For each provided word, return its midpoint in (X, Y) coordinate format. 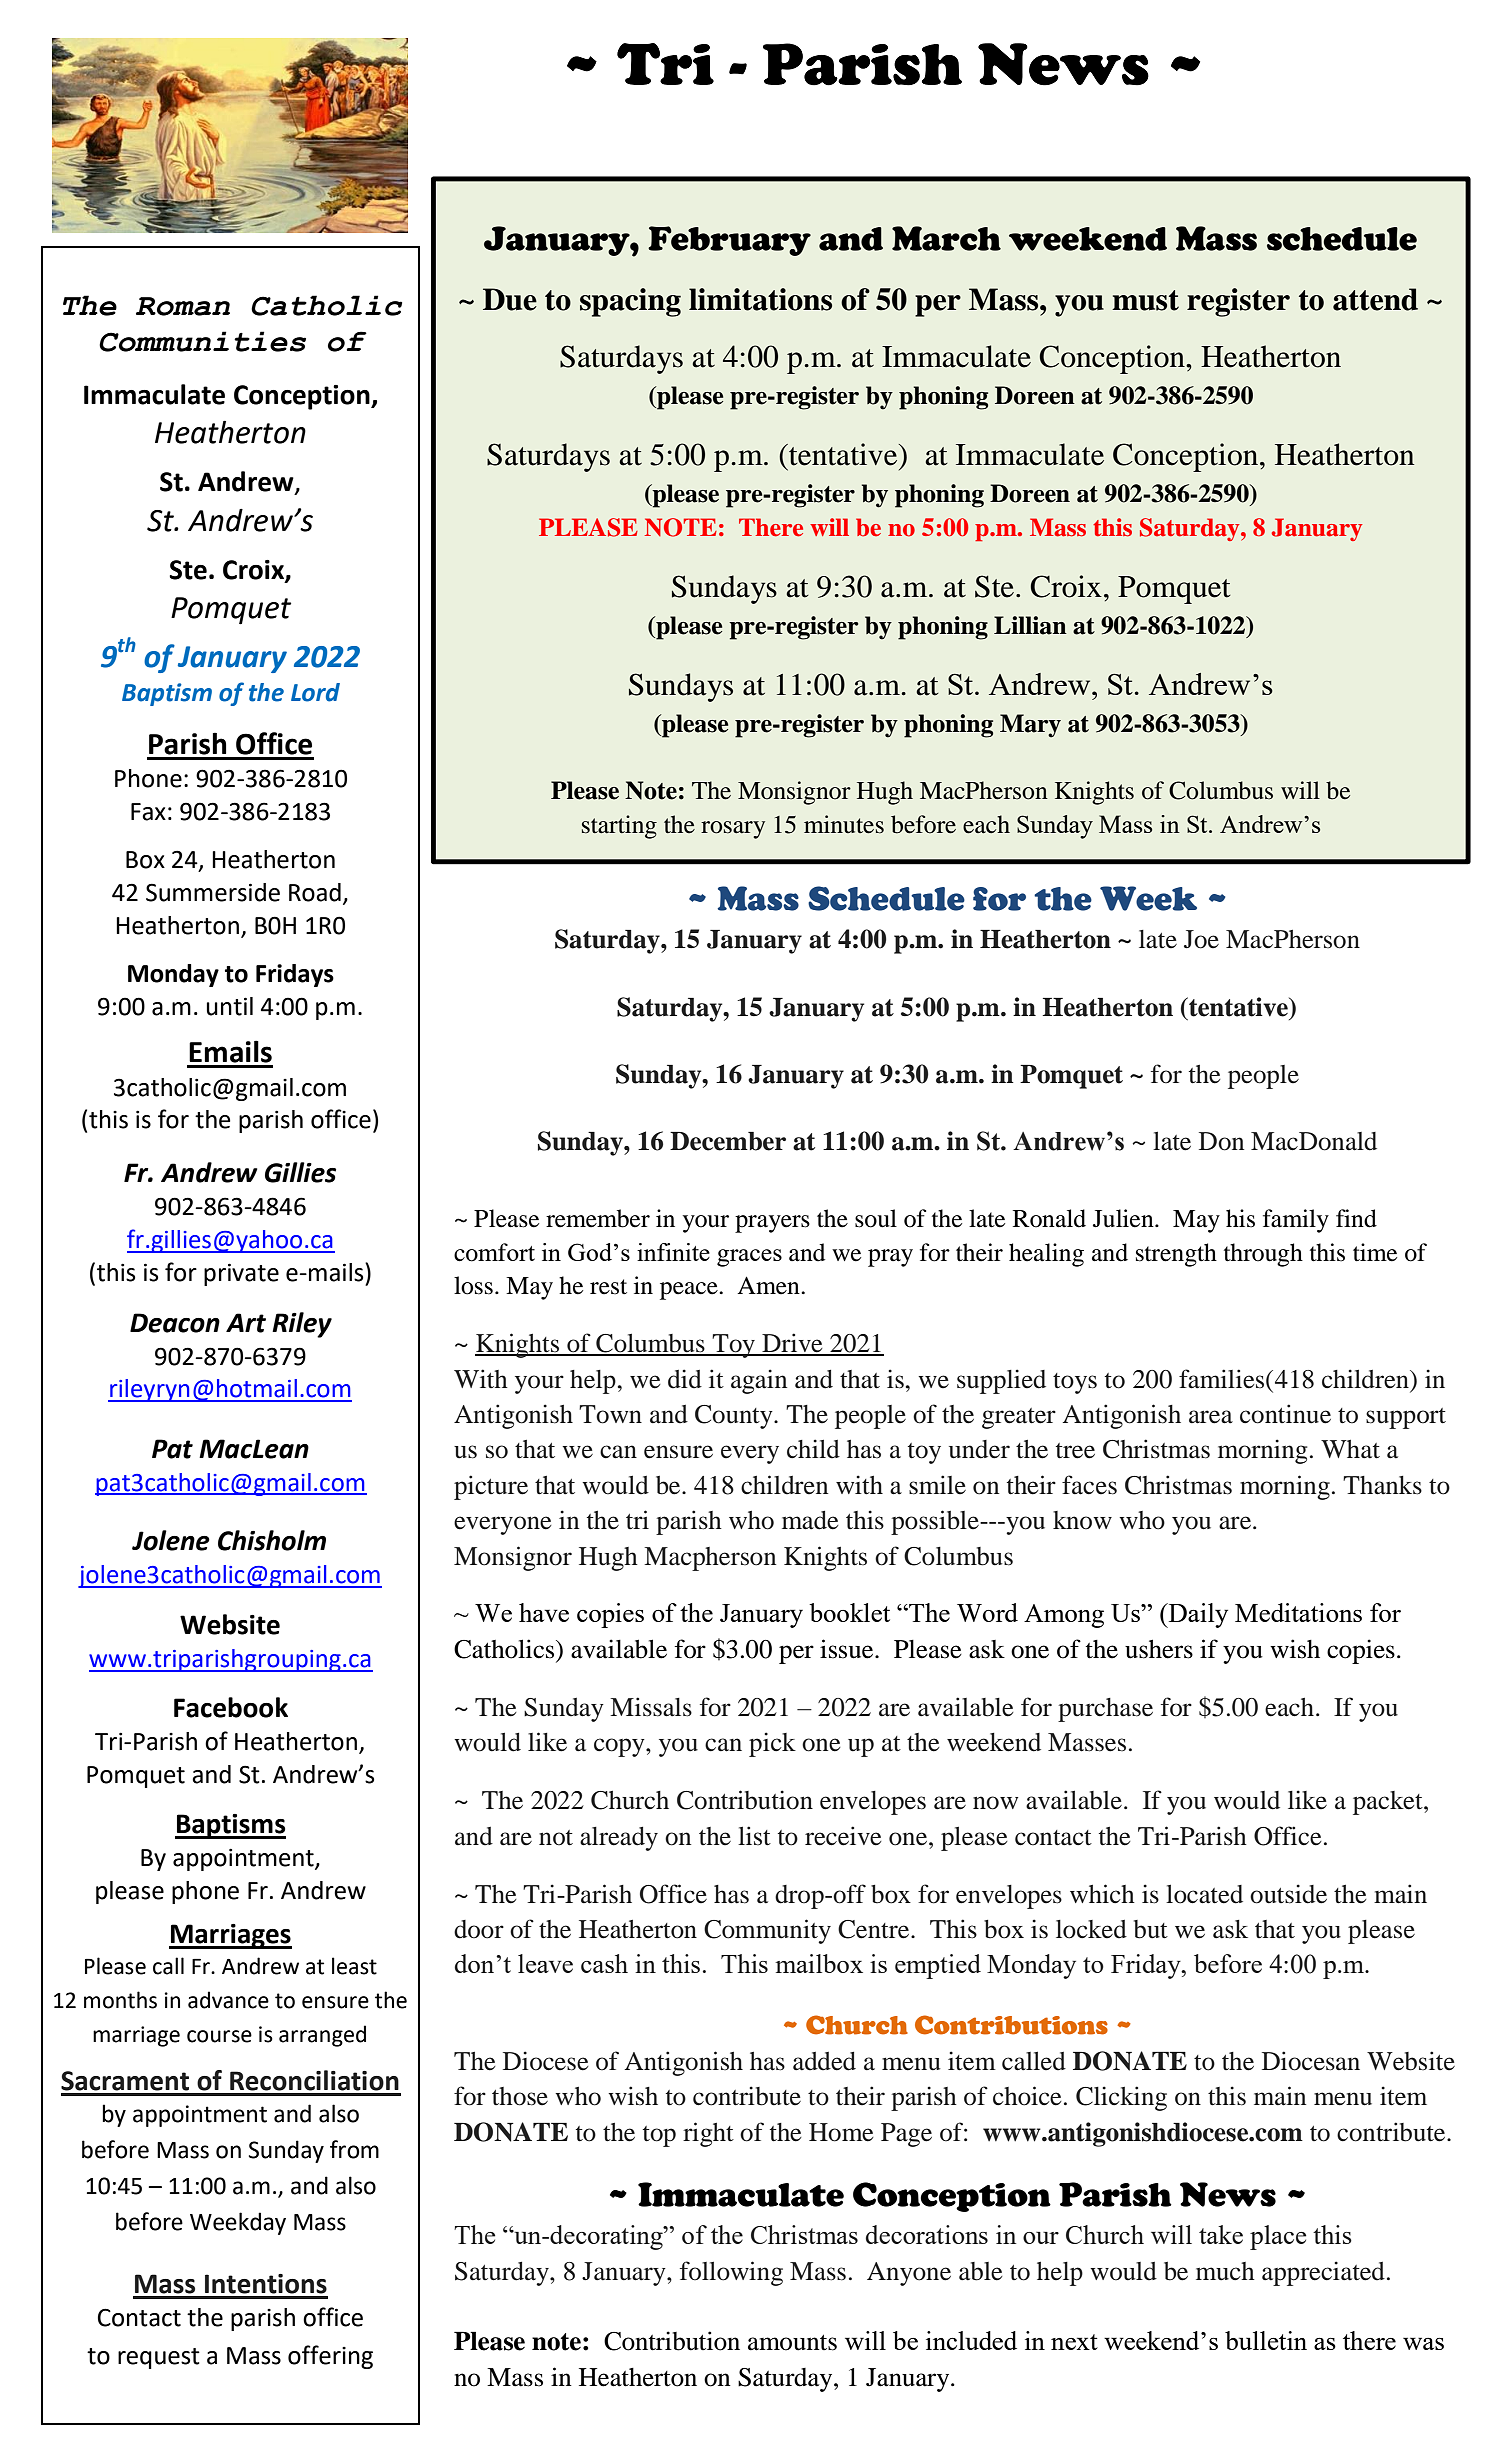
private (241, 1274)
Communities (202, 341)
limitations (760, 299)
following (731, 2273)
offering (330, 2357)
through (1263, 1255)
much (1225, 2271)
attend (1375, 299)
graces (749, 1258)
